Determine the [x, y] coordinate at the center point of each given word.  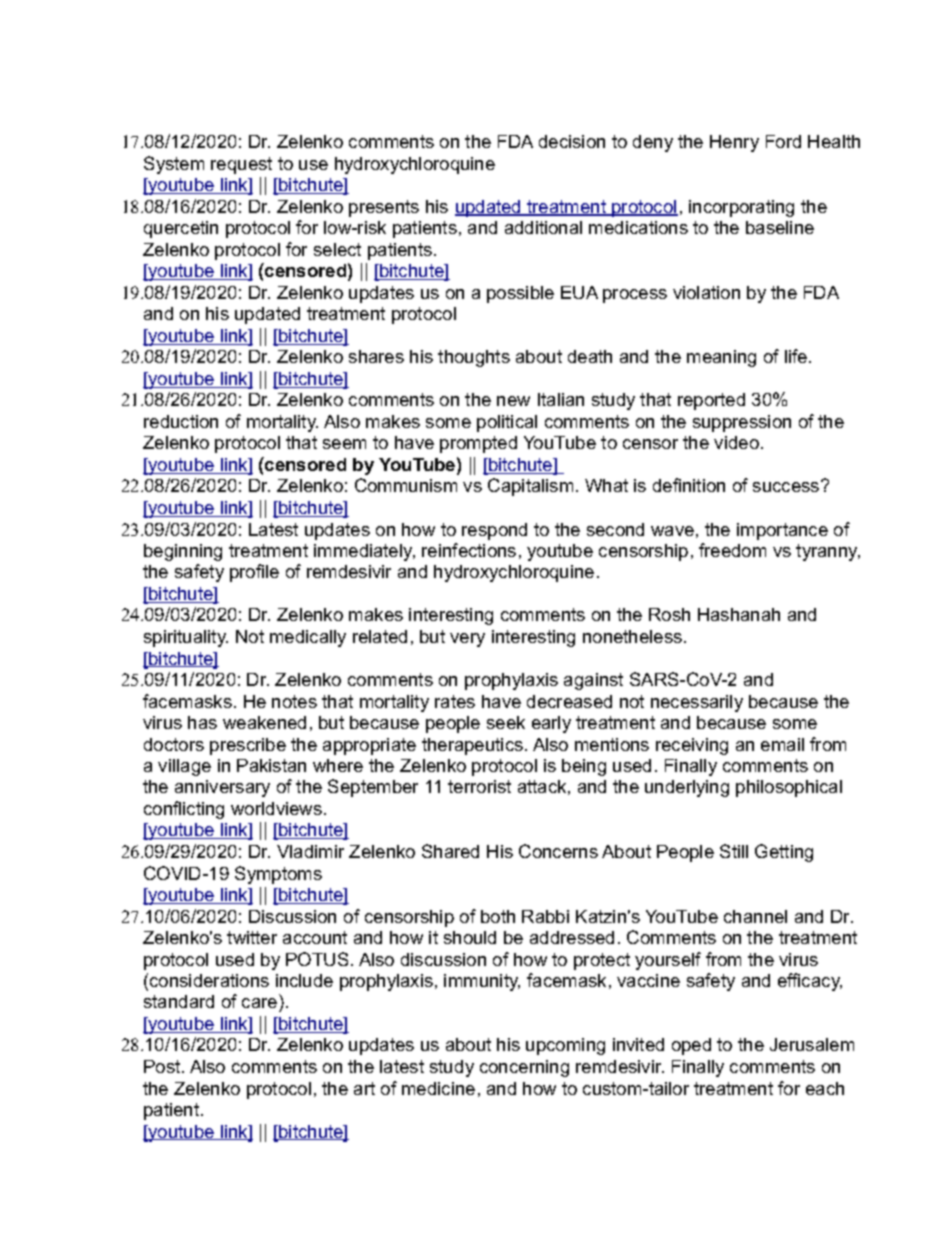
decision [572, 141]
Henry [734, 143]
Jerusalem [812, 1044]
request [241, 165]
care [261, 1005]
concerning [524, 1068]
